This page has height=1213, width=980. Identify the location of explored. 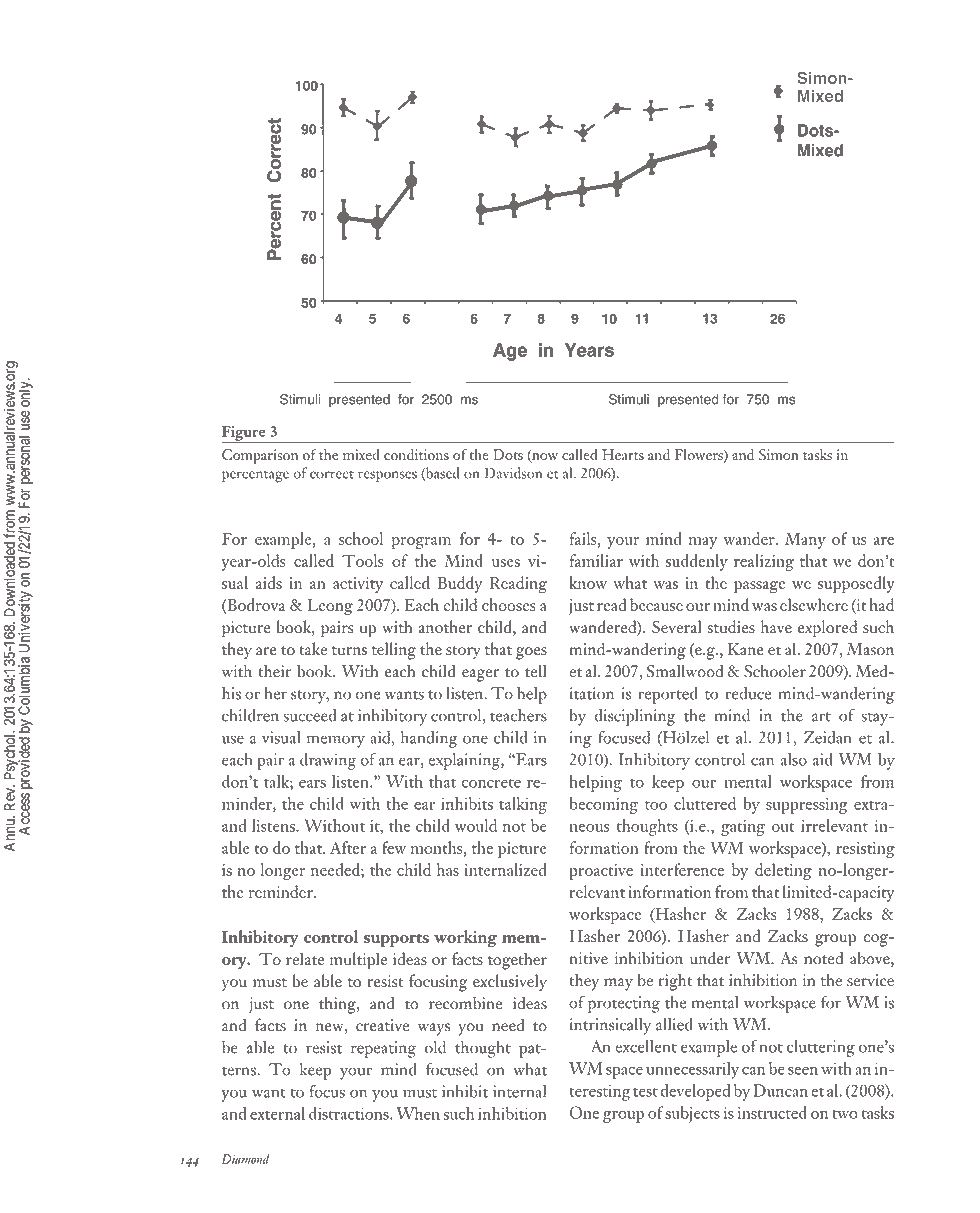
(827, 629).
